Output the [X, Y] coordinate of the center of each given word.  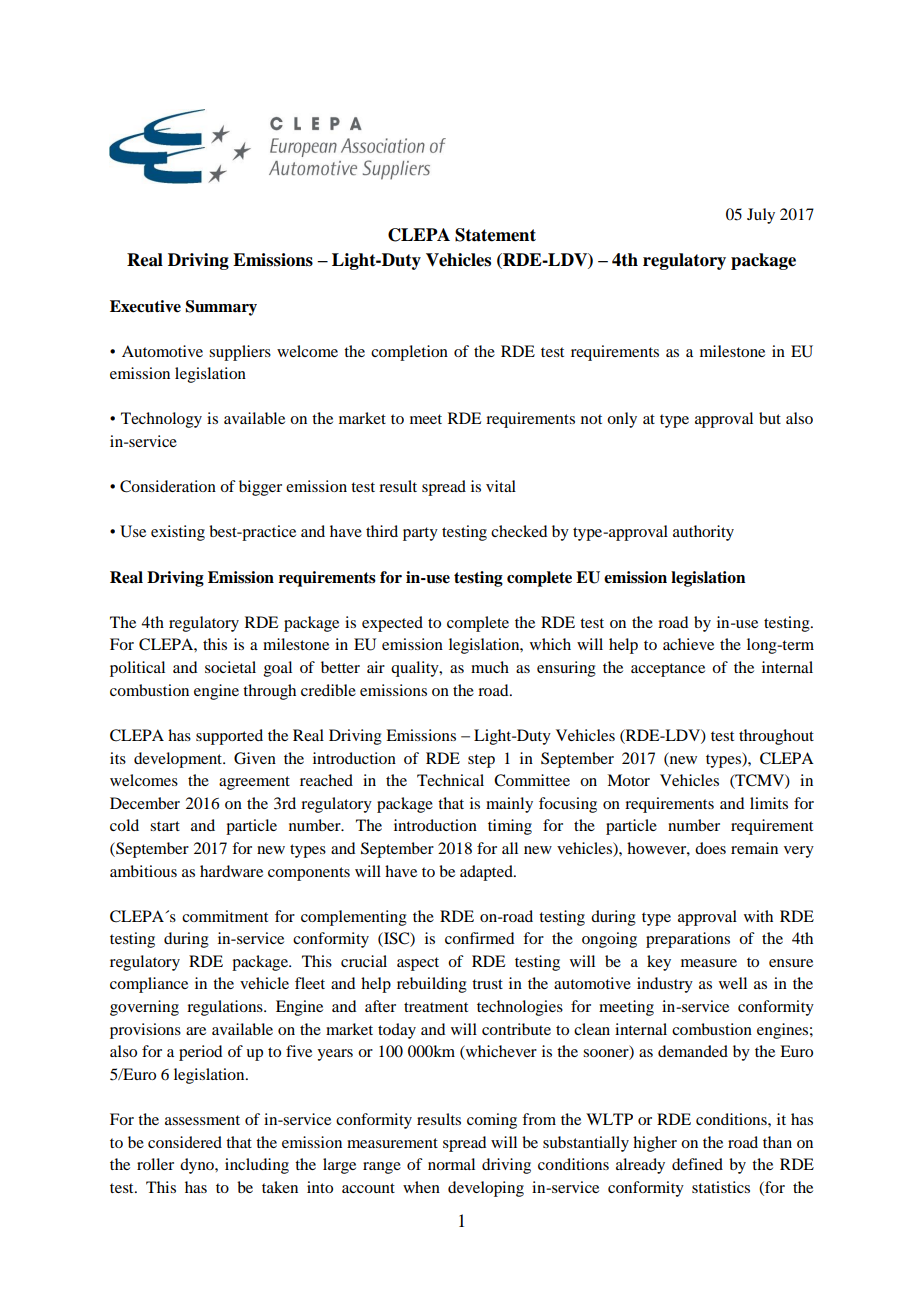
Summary [221, 308]
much [490, 667]
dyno [198, 1166]
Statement [495, 235]
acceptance [668, 670]
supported [229, 737]
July [761, 216]
